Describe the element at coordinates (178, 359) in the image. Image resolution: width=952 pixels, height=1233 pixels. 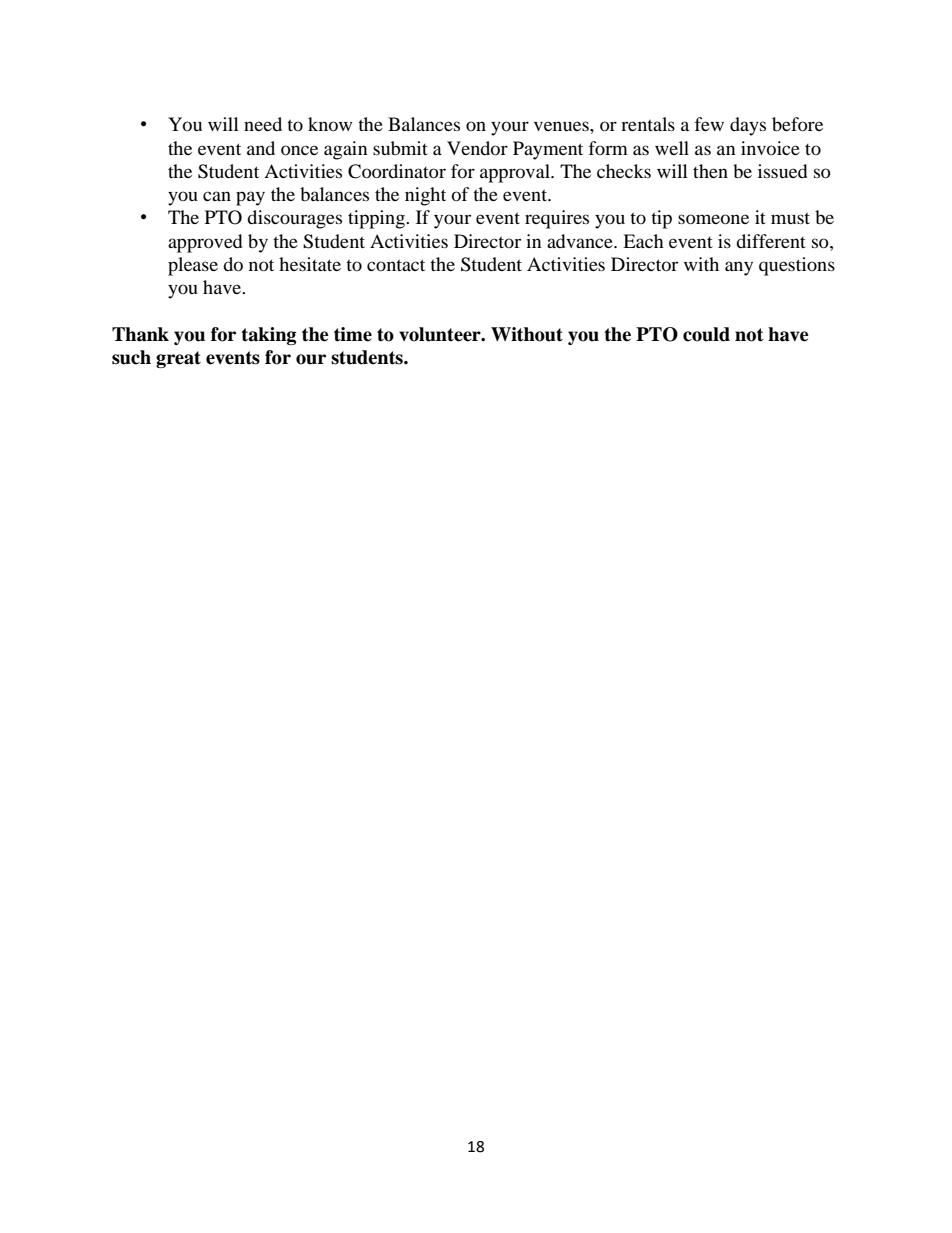
I see `great` at that location.
